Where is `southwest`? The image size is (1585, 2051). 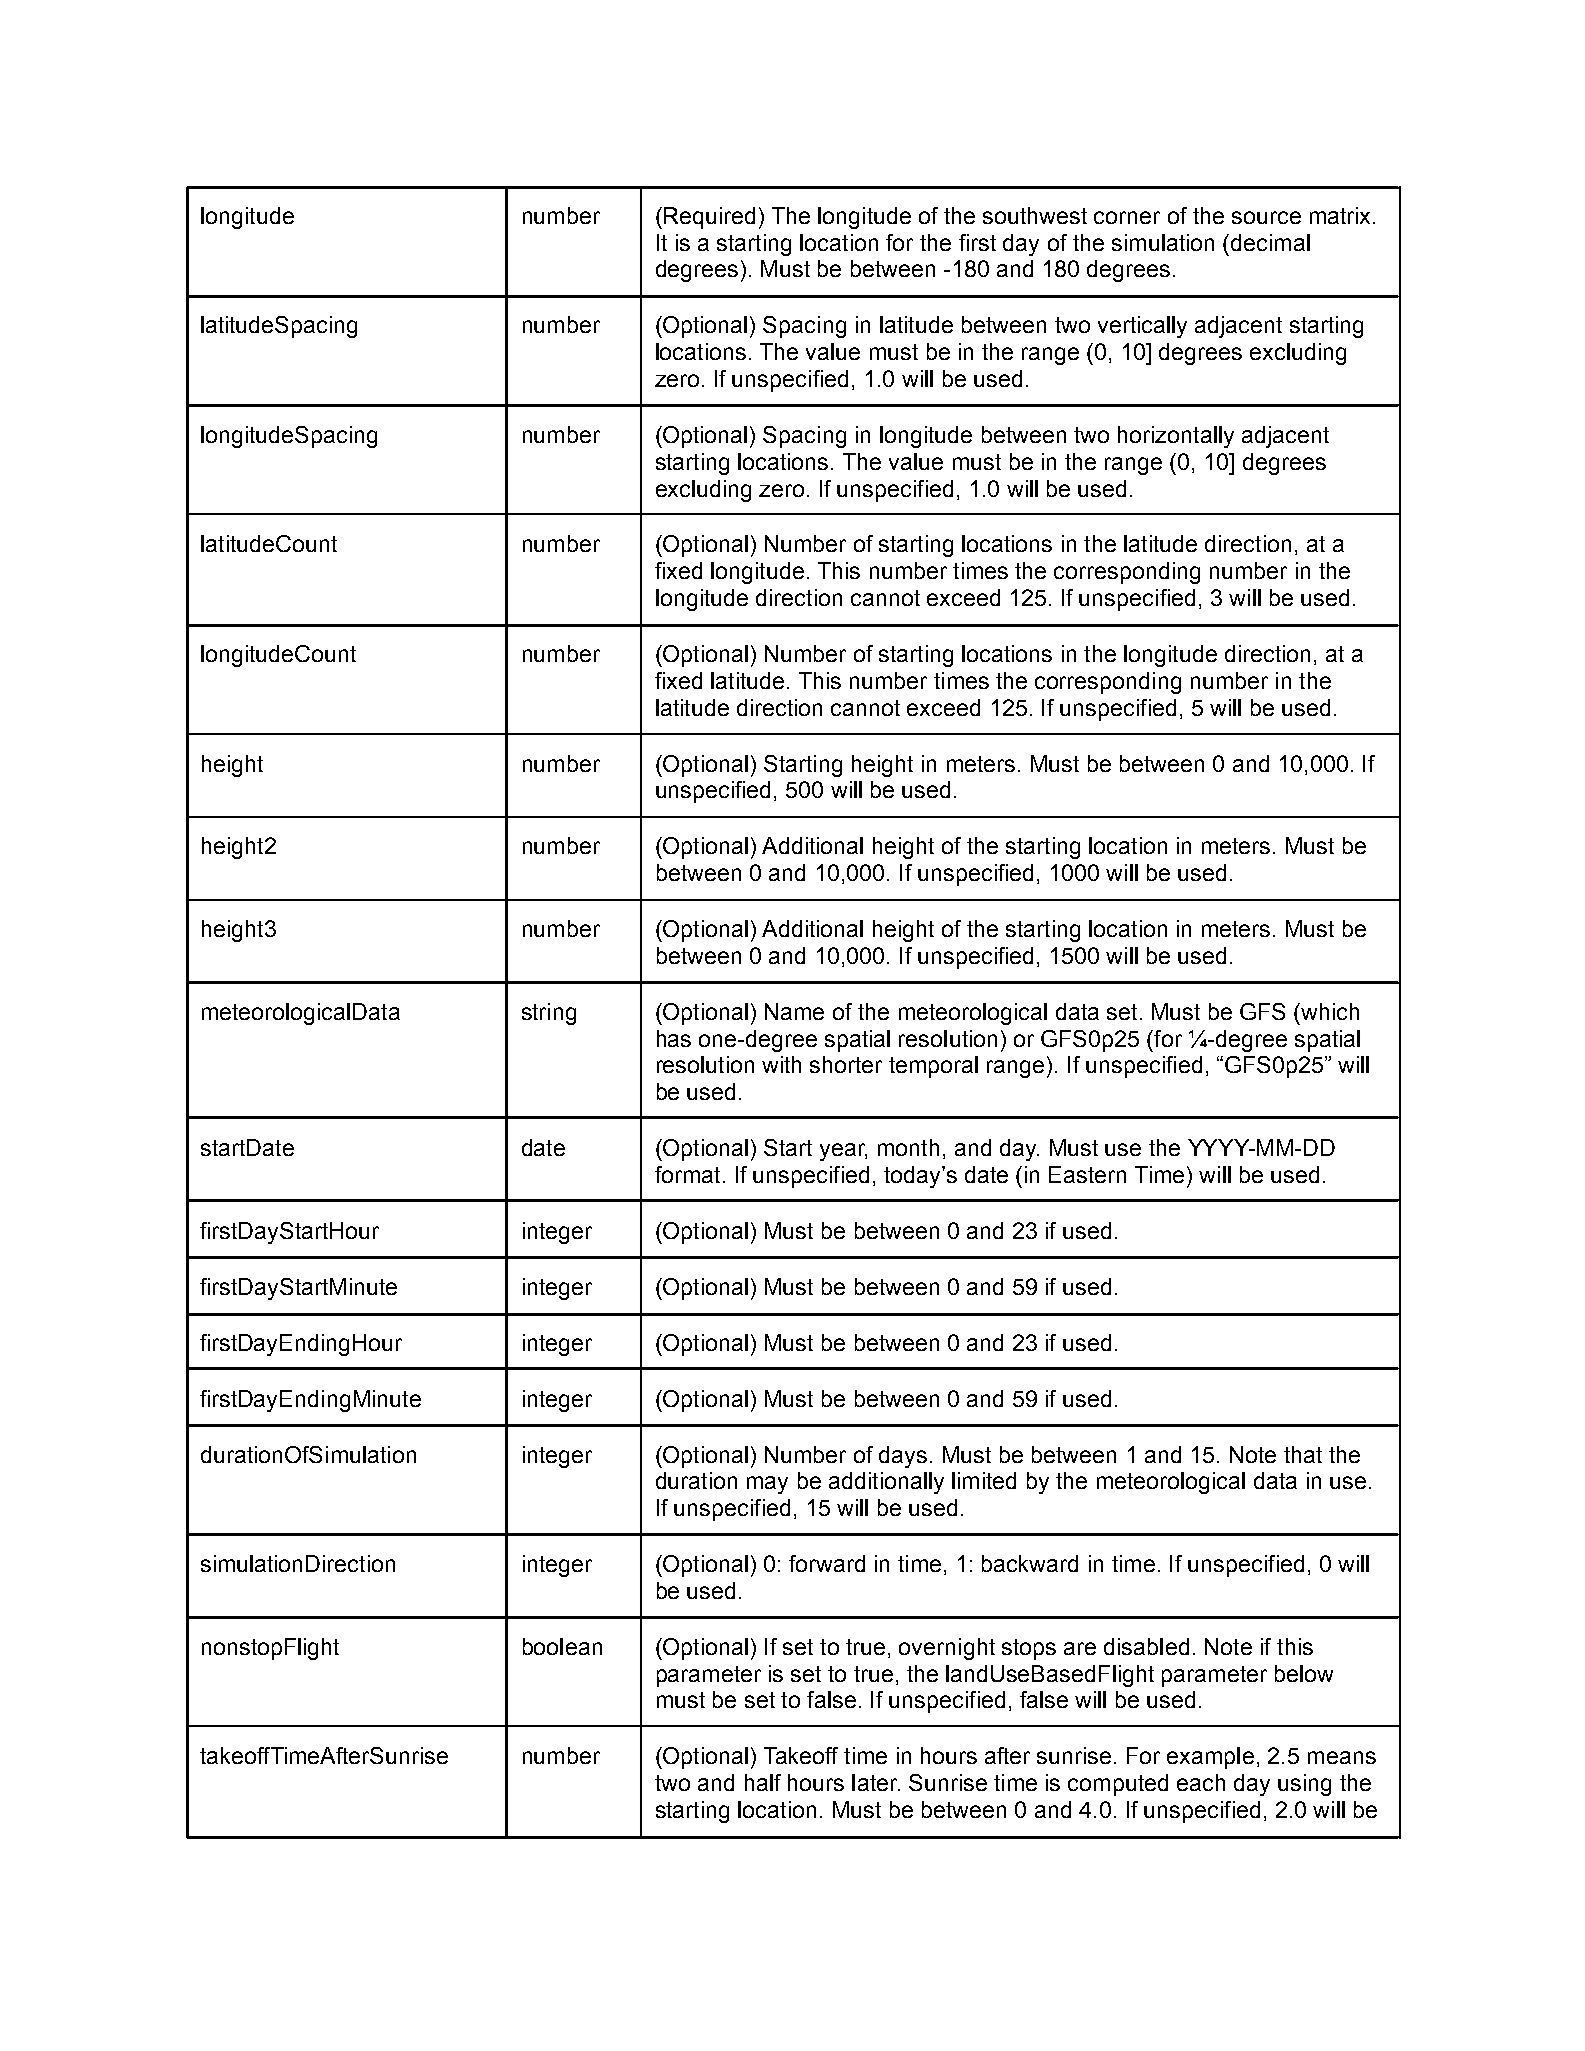
southwest is located at coordinates (1035, 215).
